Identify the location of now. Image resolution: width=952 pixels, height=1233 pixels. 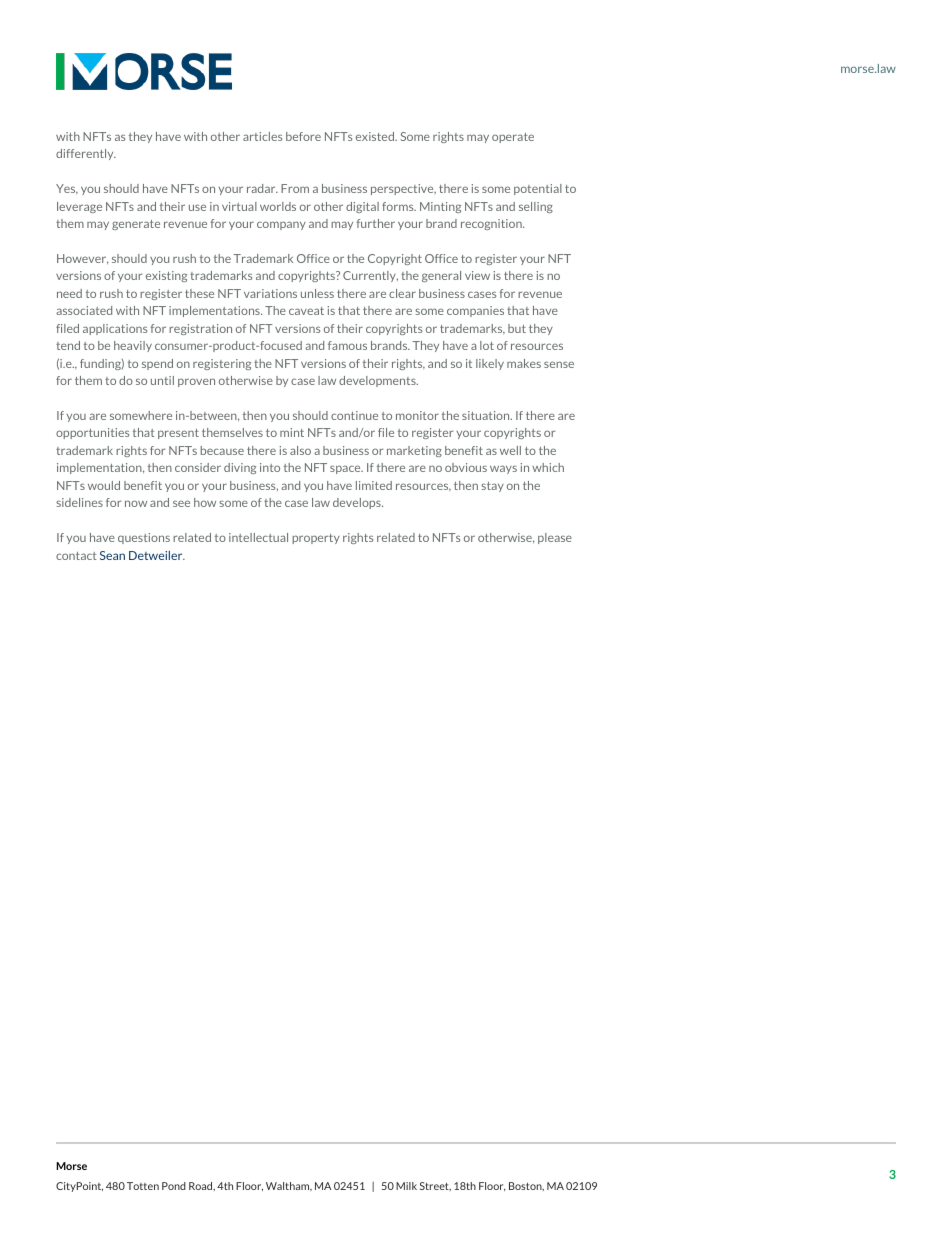
(136, 503).
